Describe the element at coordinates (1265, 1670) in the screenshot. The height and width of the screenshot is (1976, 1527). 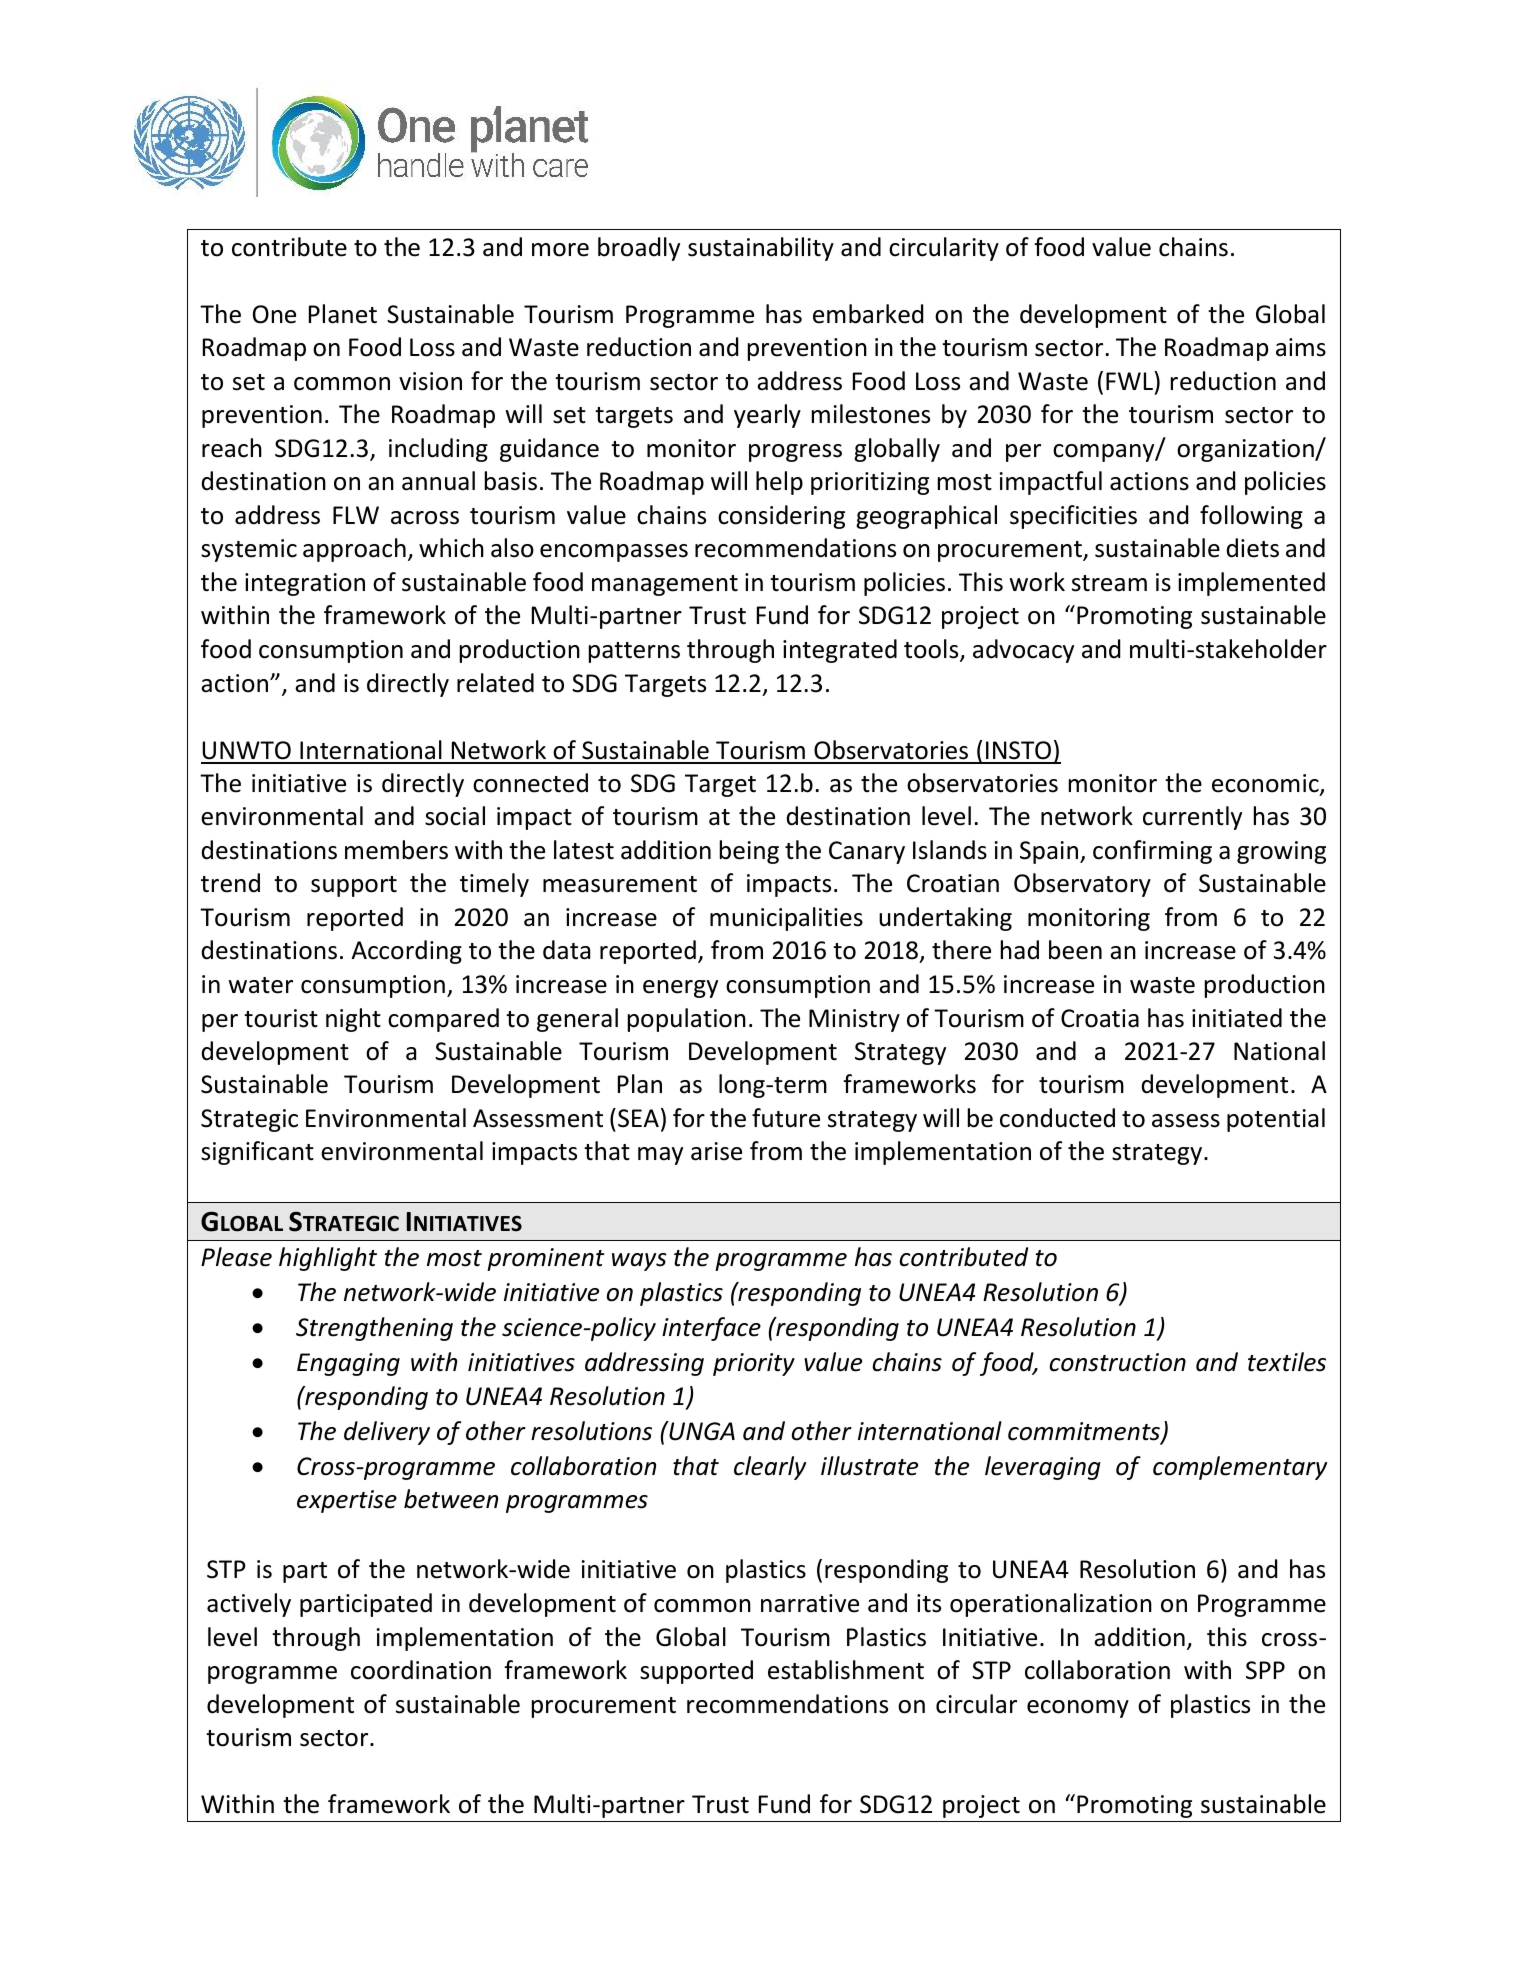
I see `SPP` at that location.
